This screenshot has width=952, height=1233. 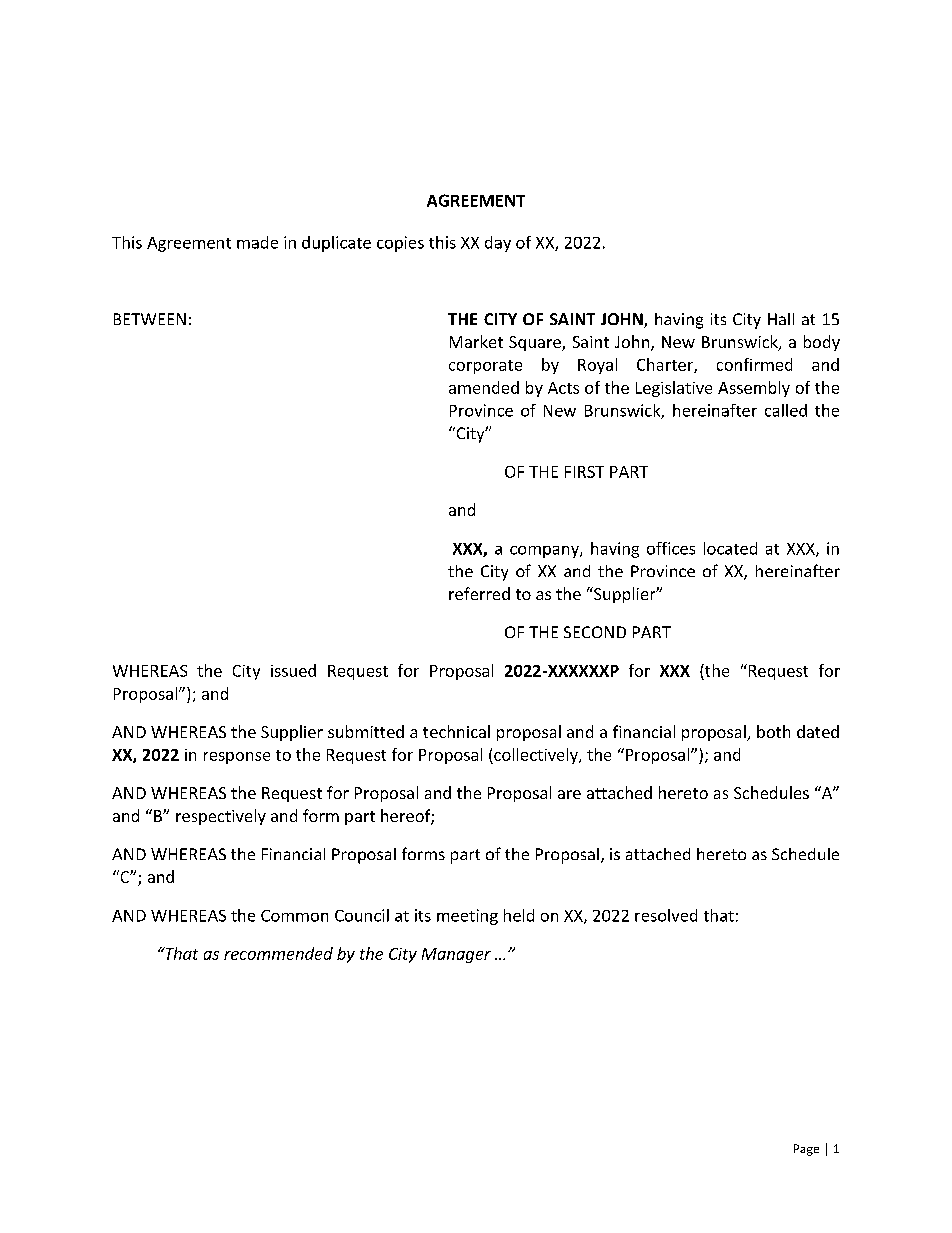 I want to click on made, so click(x=257, y=242).
